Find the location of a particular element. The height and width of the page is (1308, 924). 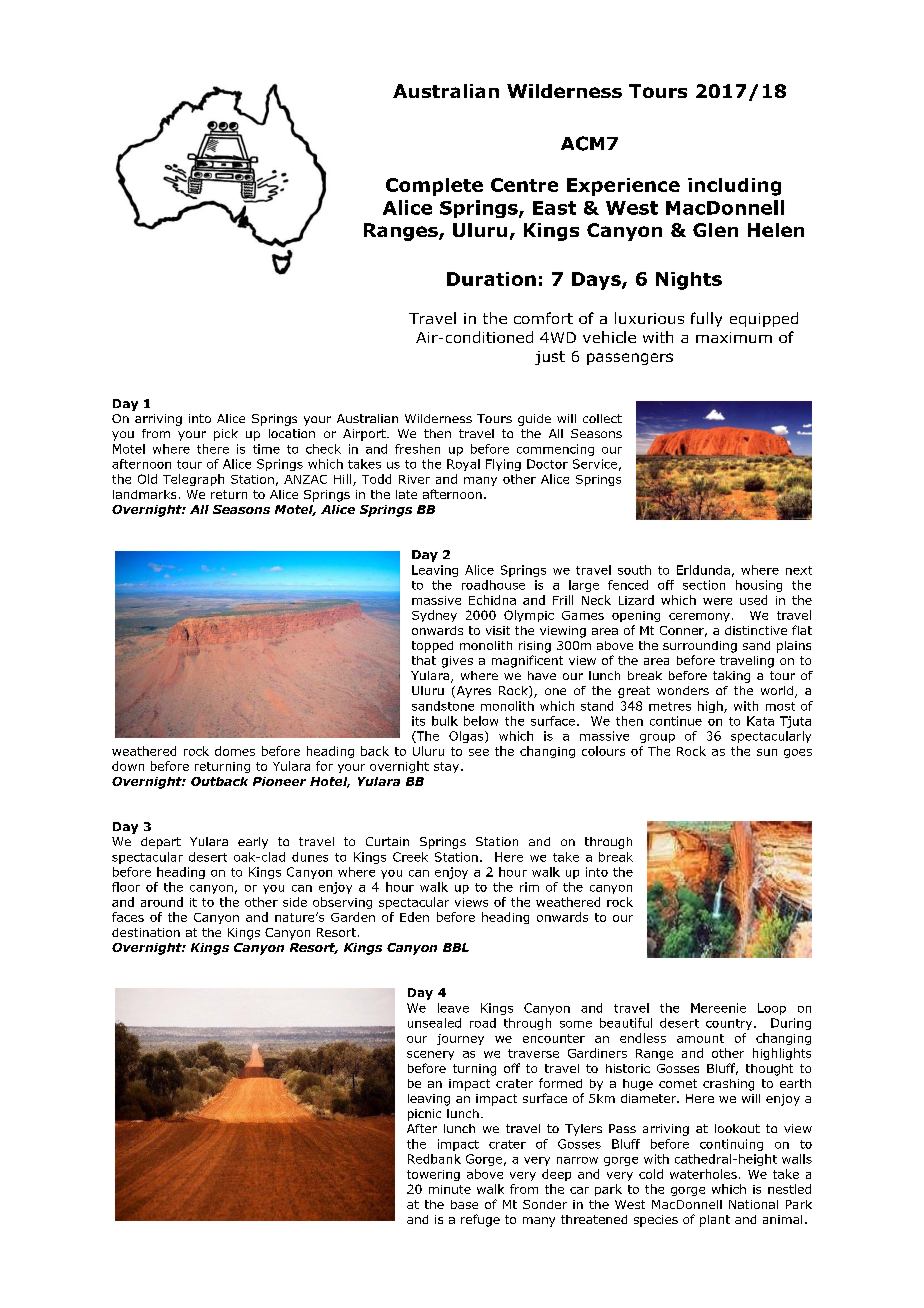

destination is located at coordinates (146, 932).
